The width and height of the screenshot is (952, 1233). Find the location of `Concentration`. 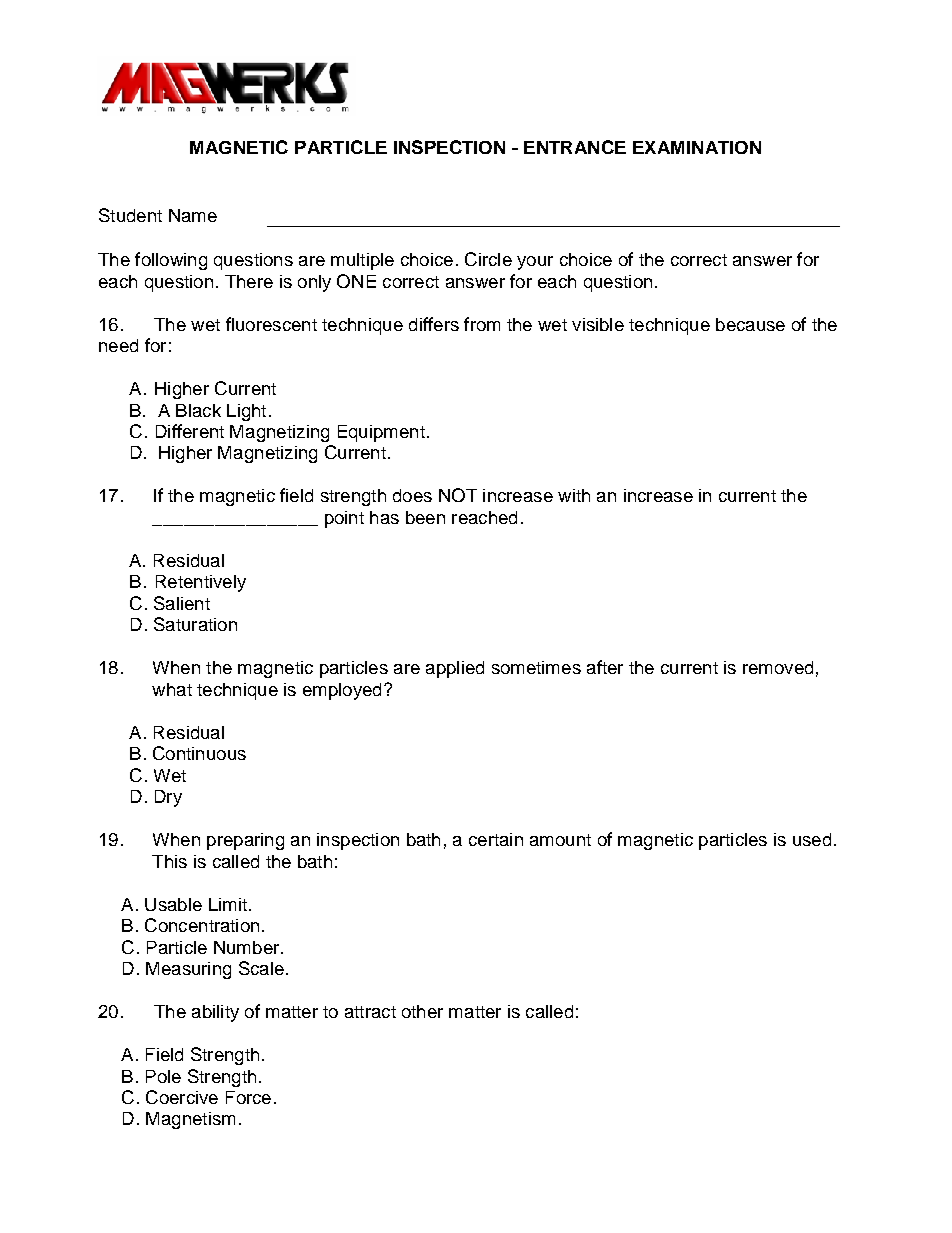

Concentration is located at coordinates (202, 925).
